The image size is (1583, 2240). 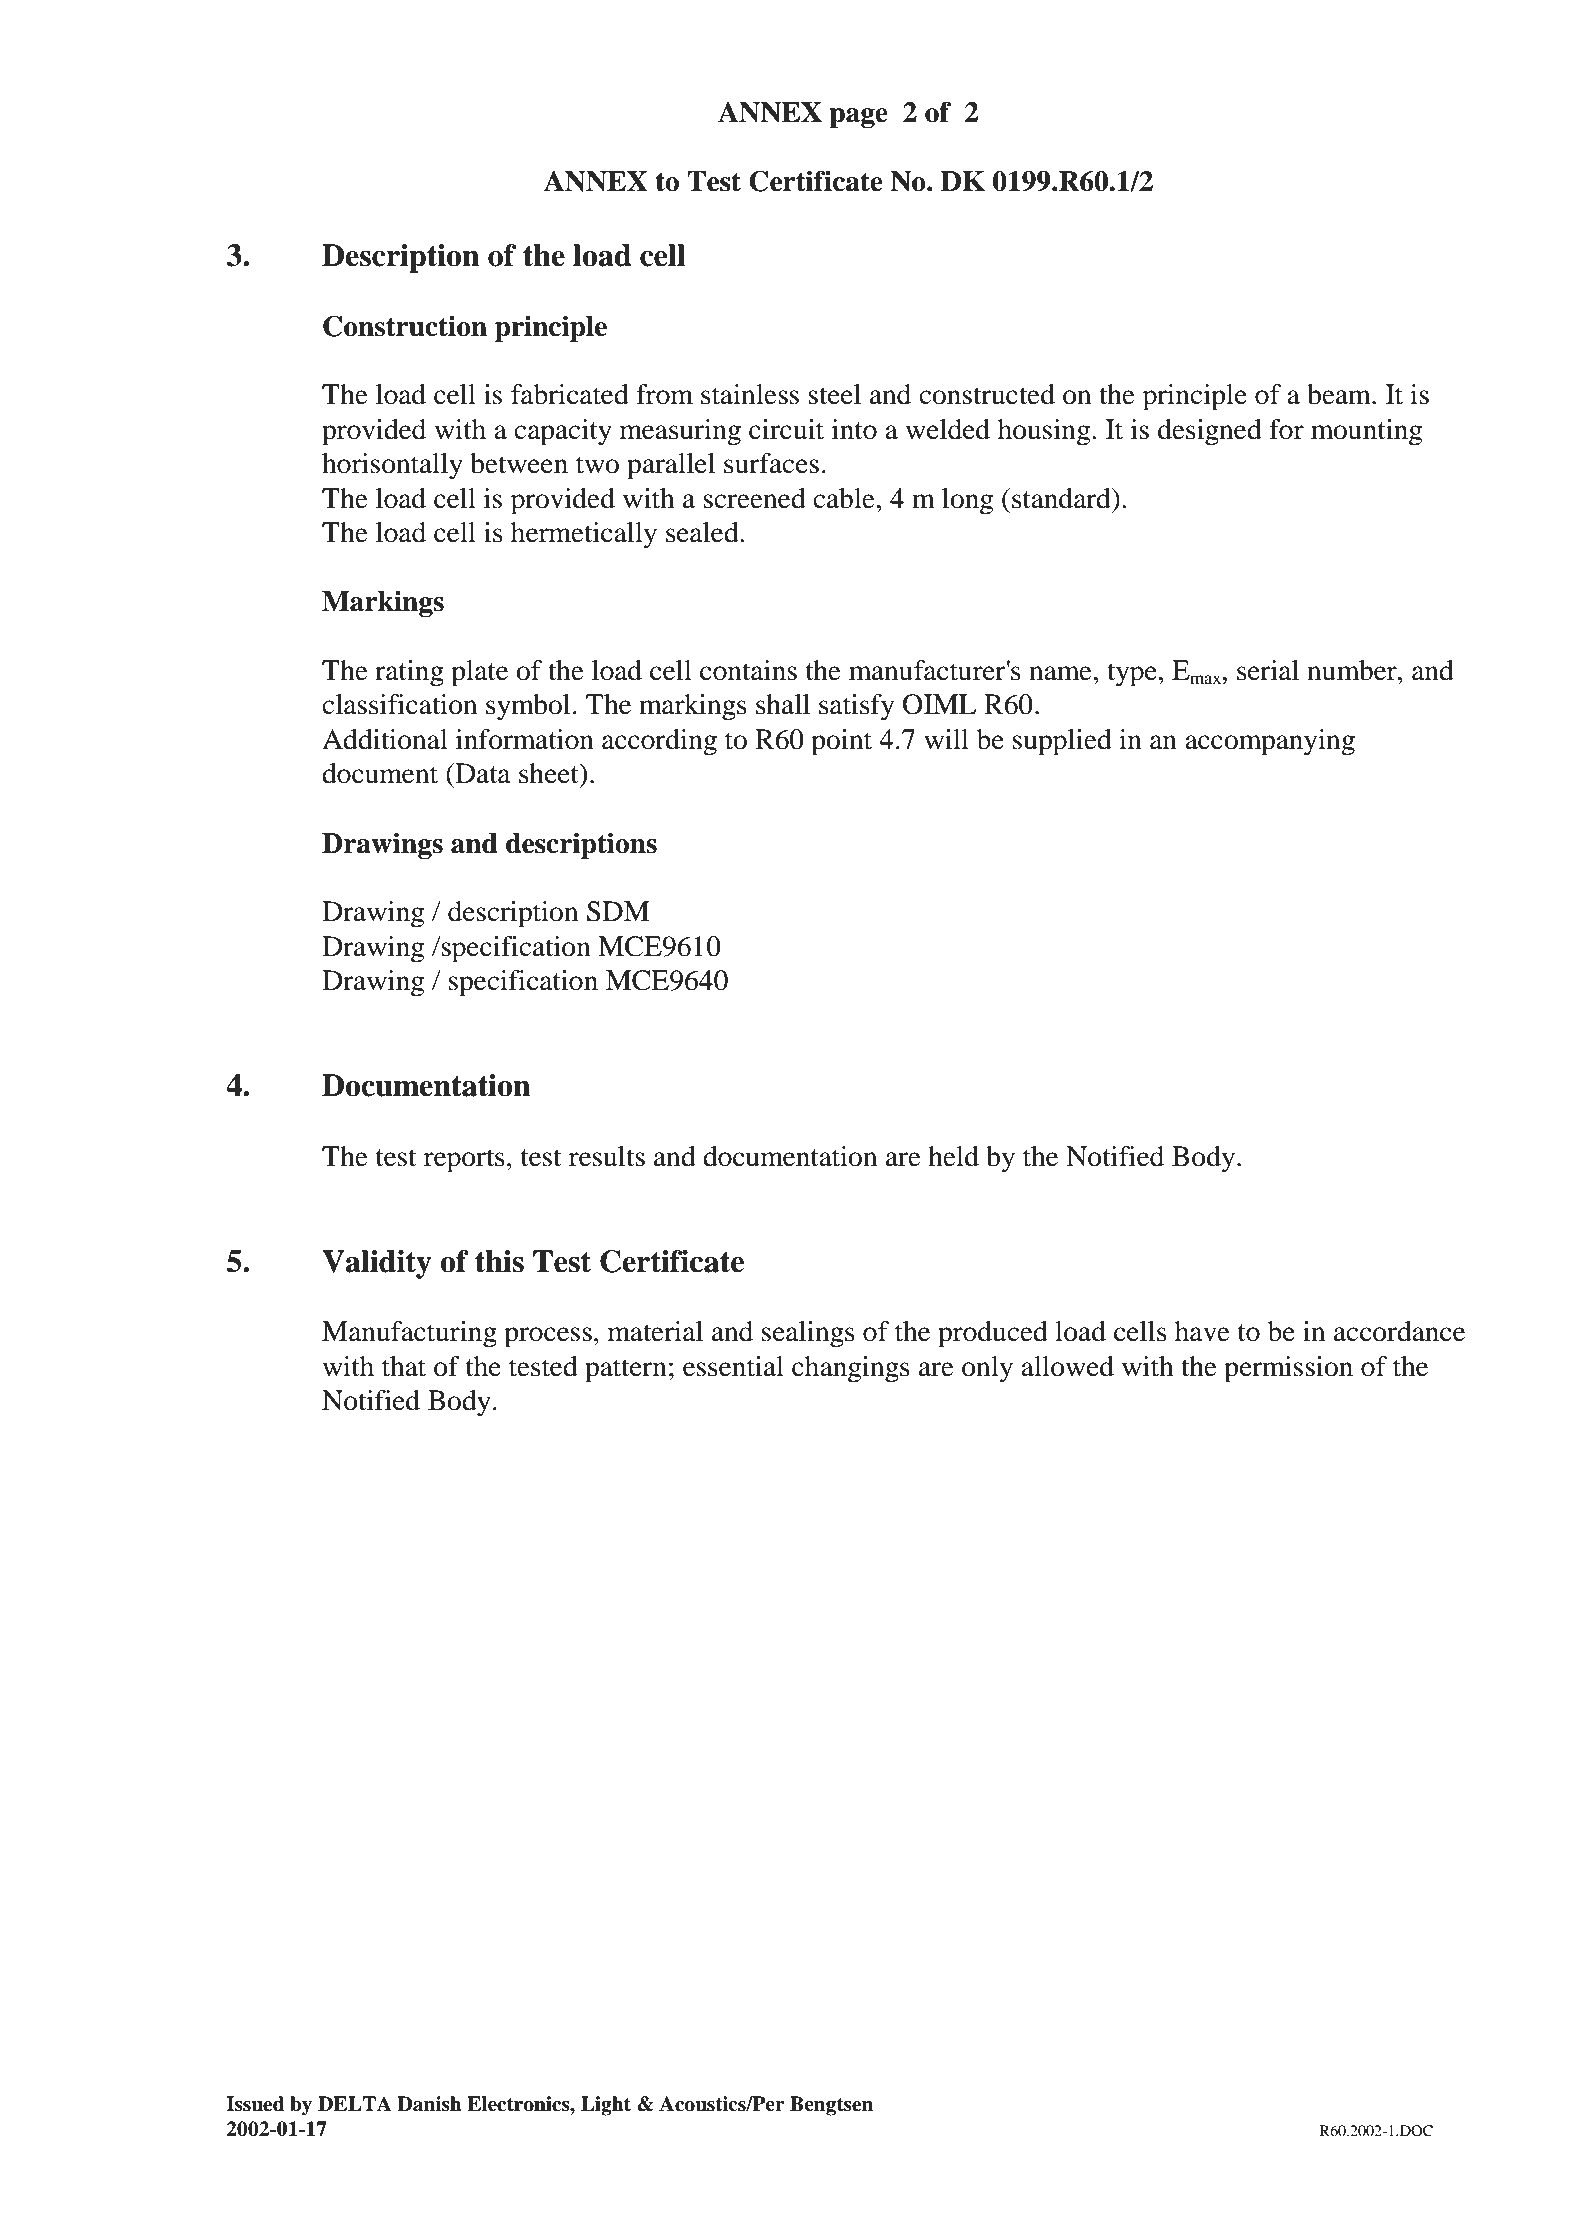 What do you see at coordinates (1340, 394) in the image?
I see `beam` at bounding box center [1340, 394].
